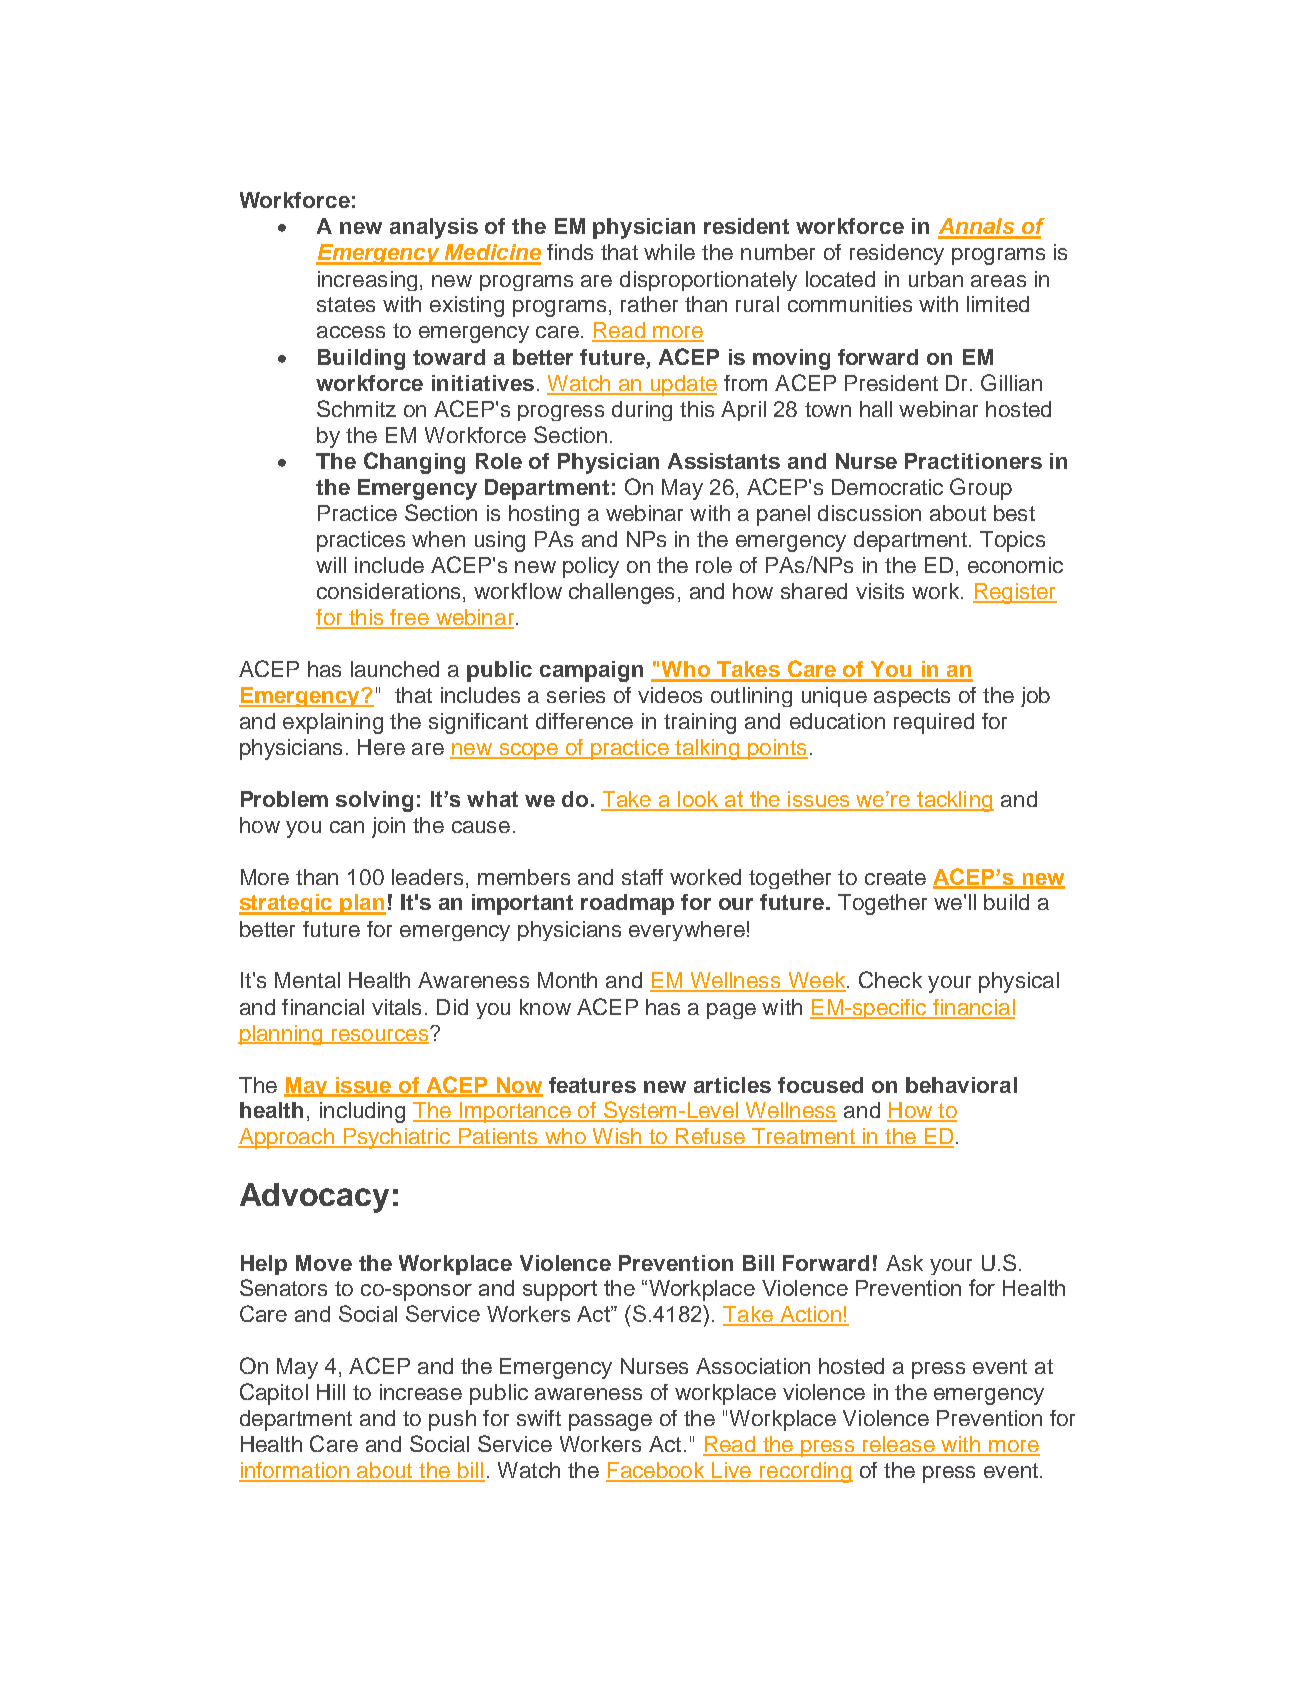 The width and height of the image is (1316, 1703). I want to click on create, so click(895, 877).
